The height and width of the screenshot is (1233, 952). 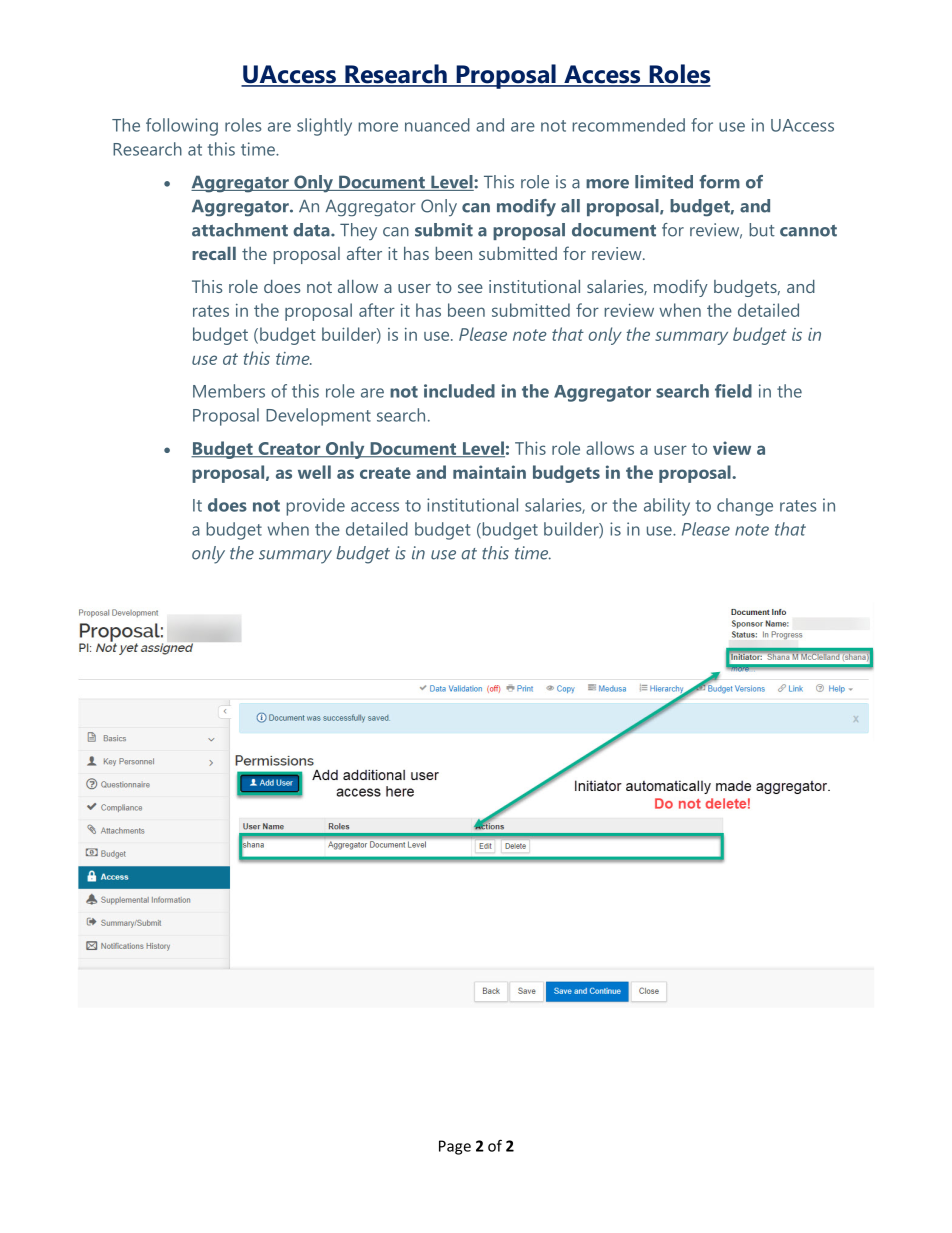 What do you see at coordinates (667, 507) in the screenshot?
I see `ability` at bounding box center [667, 507].
